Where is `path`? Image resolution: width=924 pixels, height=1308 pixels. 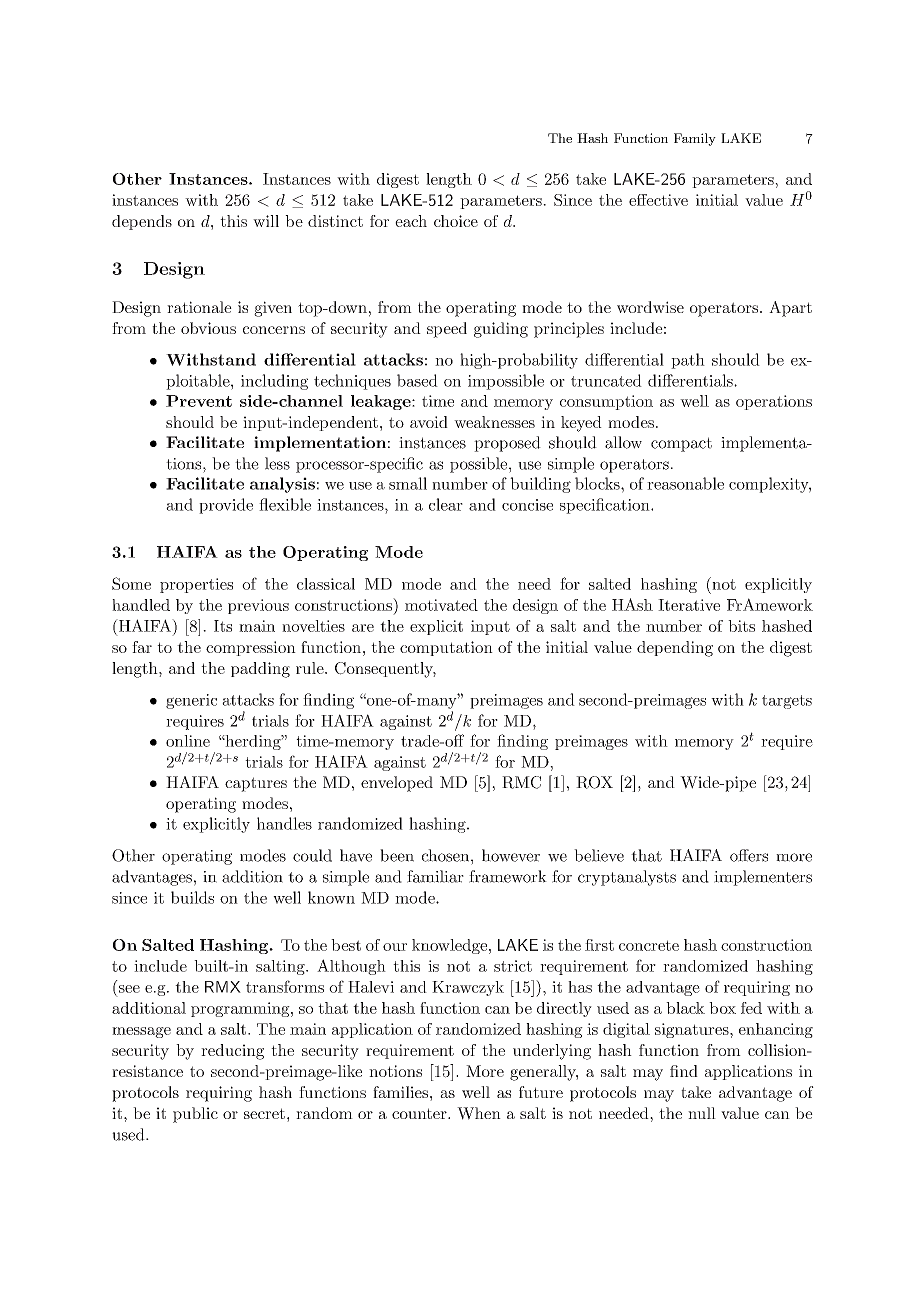
path is located at coordinates (688, 361).
